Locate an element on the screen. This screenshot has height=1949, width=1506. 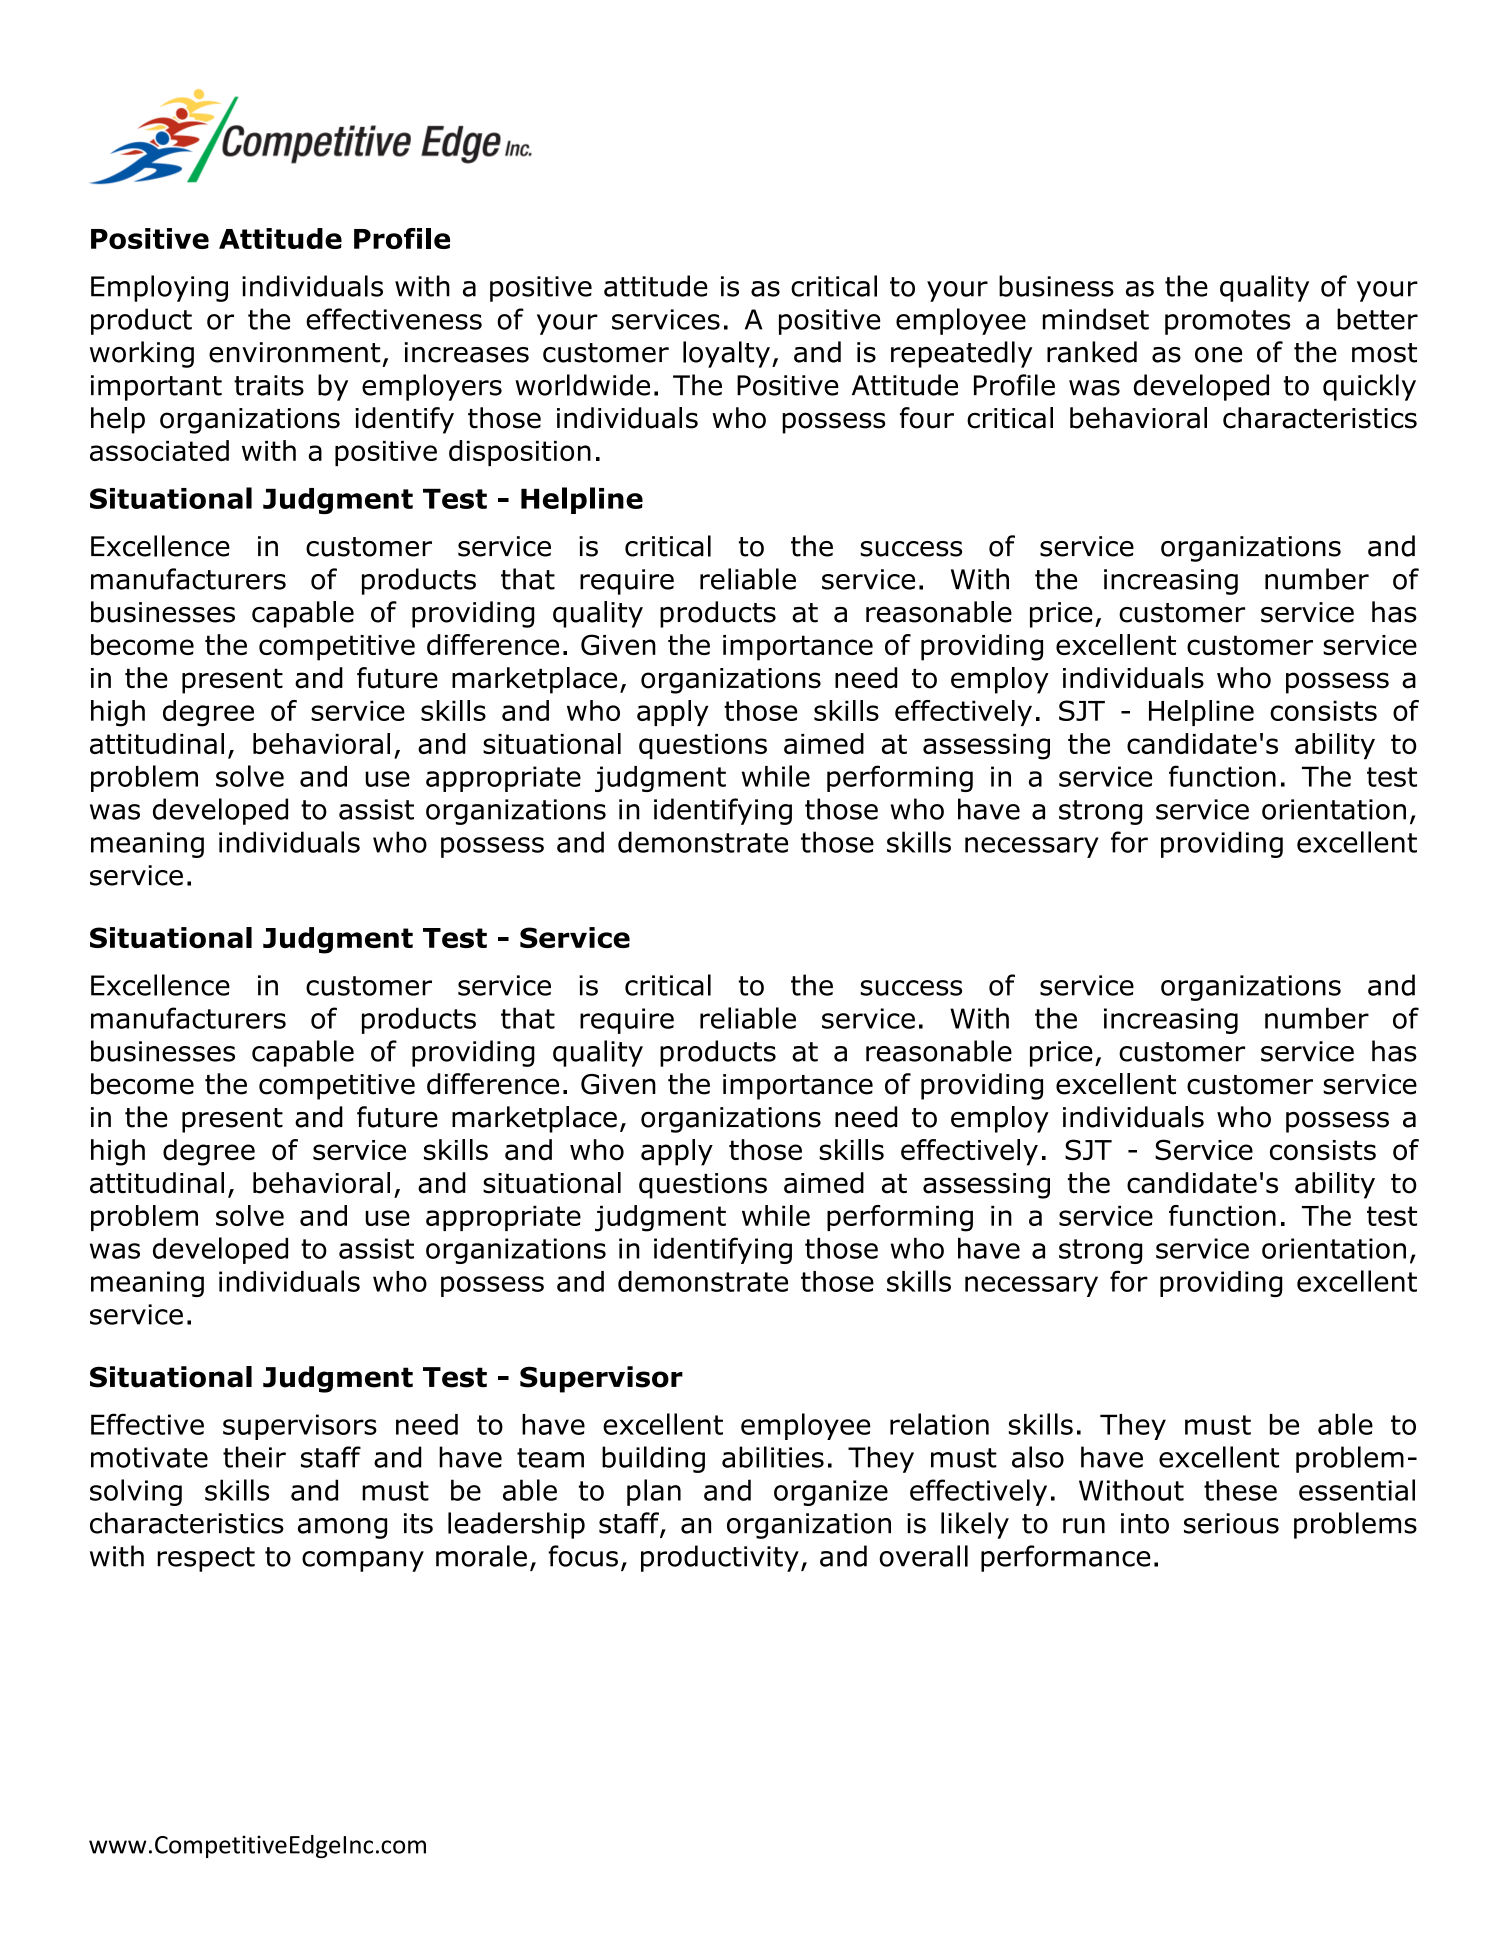
quickly is located at coordinates (1369, 387).
